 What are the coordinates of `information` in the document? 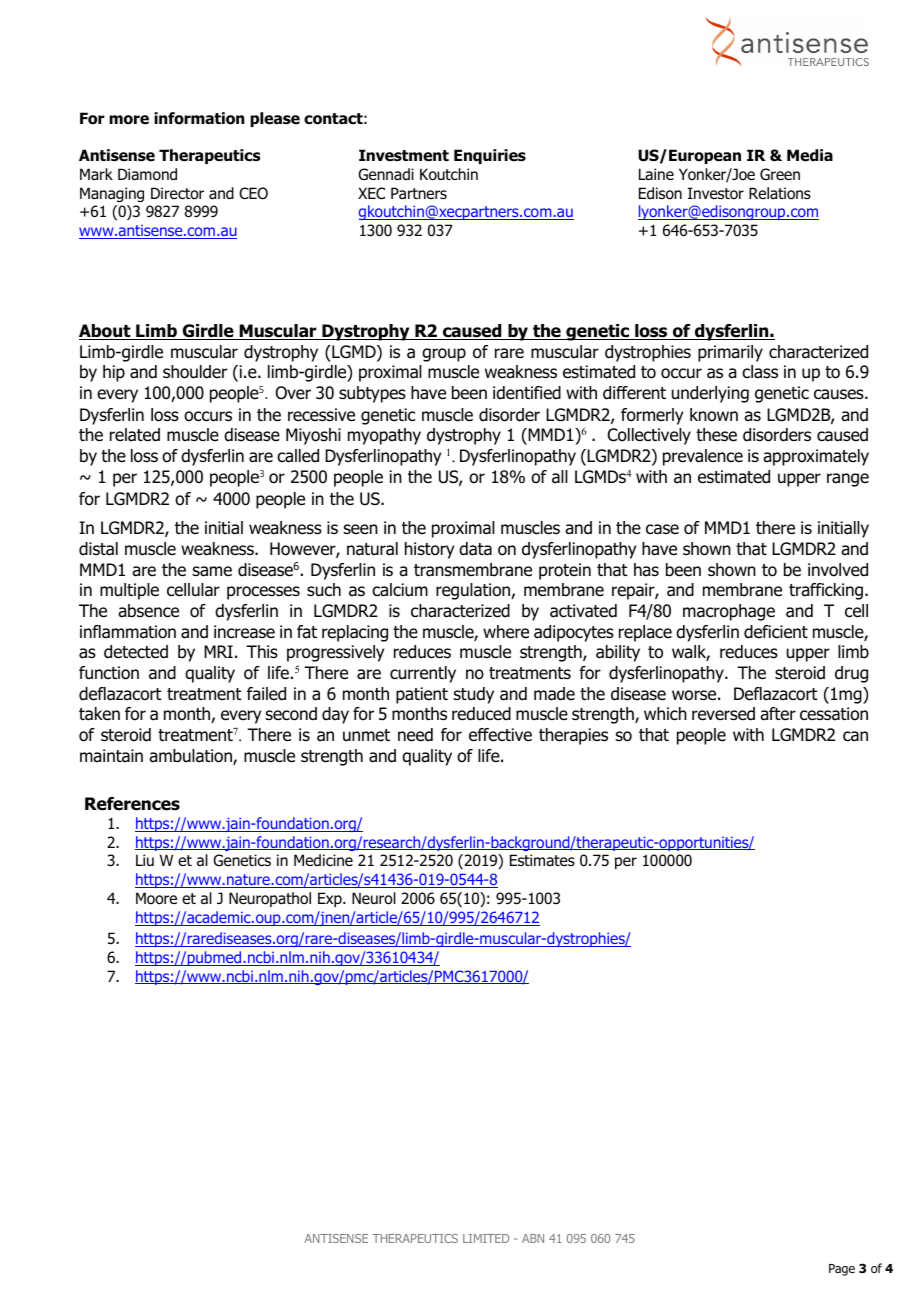 It's located at (199, 118).
